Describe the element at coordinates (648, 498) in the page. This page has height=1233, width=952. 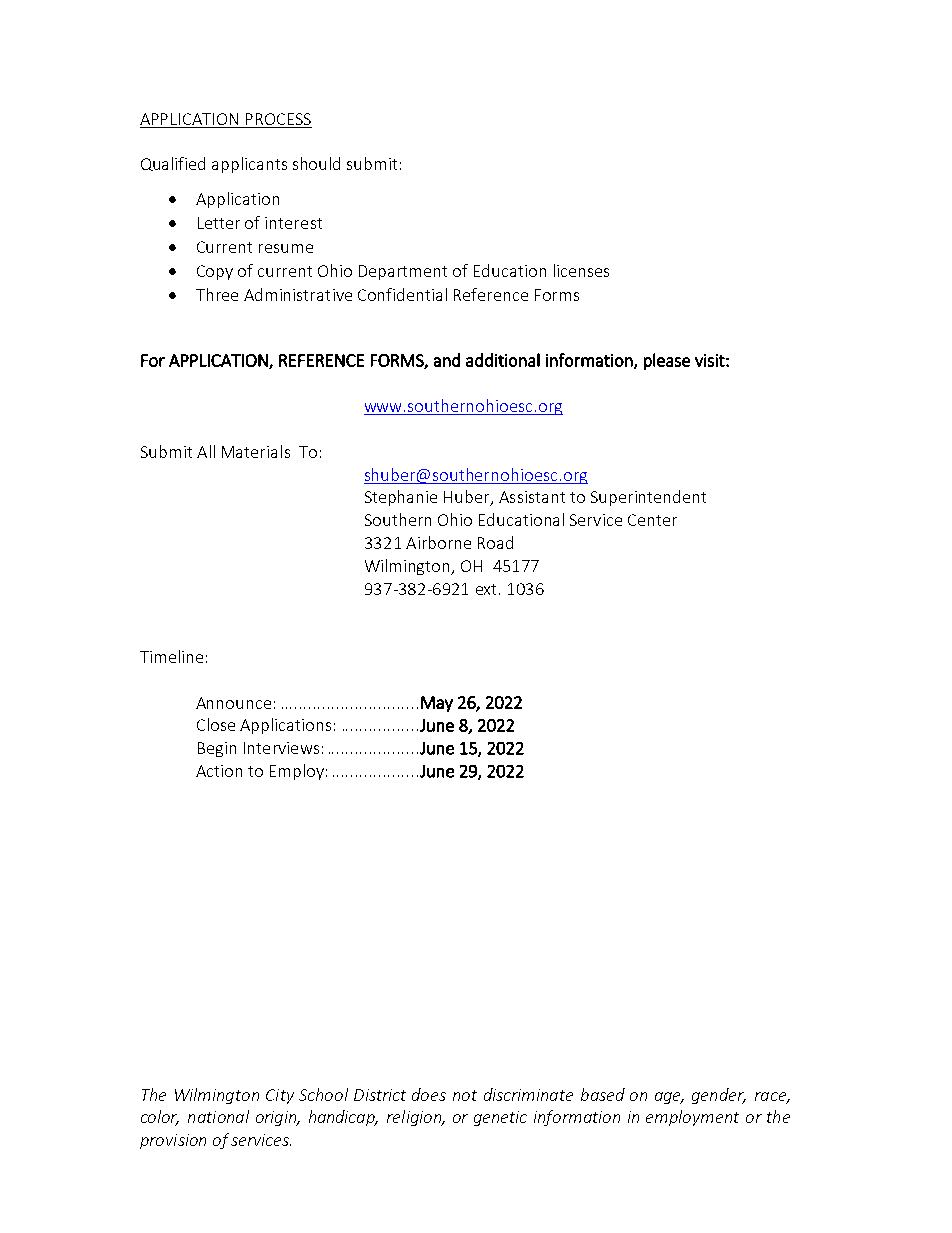
I see `Superintendent` at that location.
